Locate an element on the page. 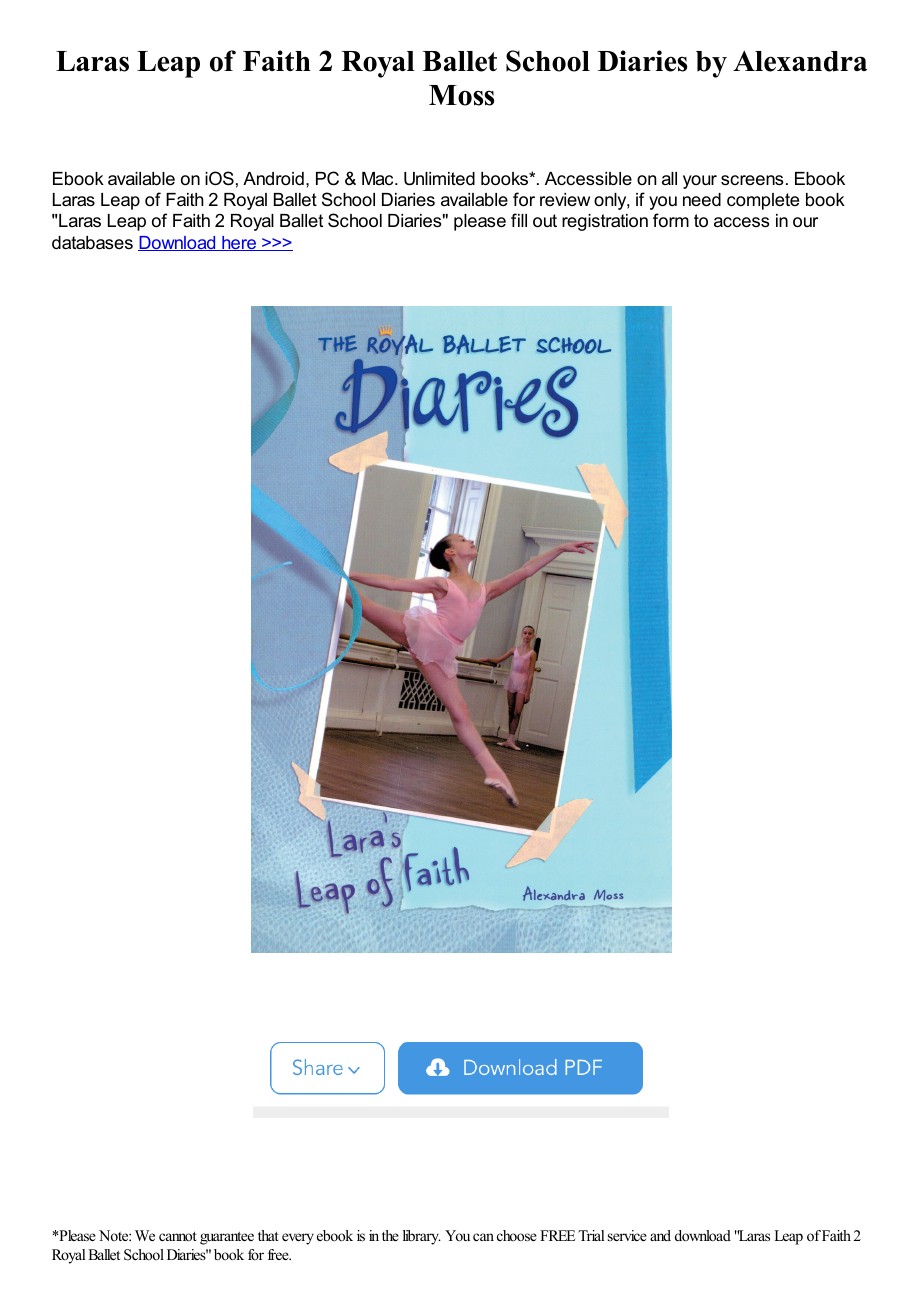  Alexandra is located at coordinates (800, 61).
